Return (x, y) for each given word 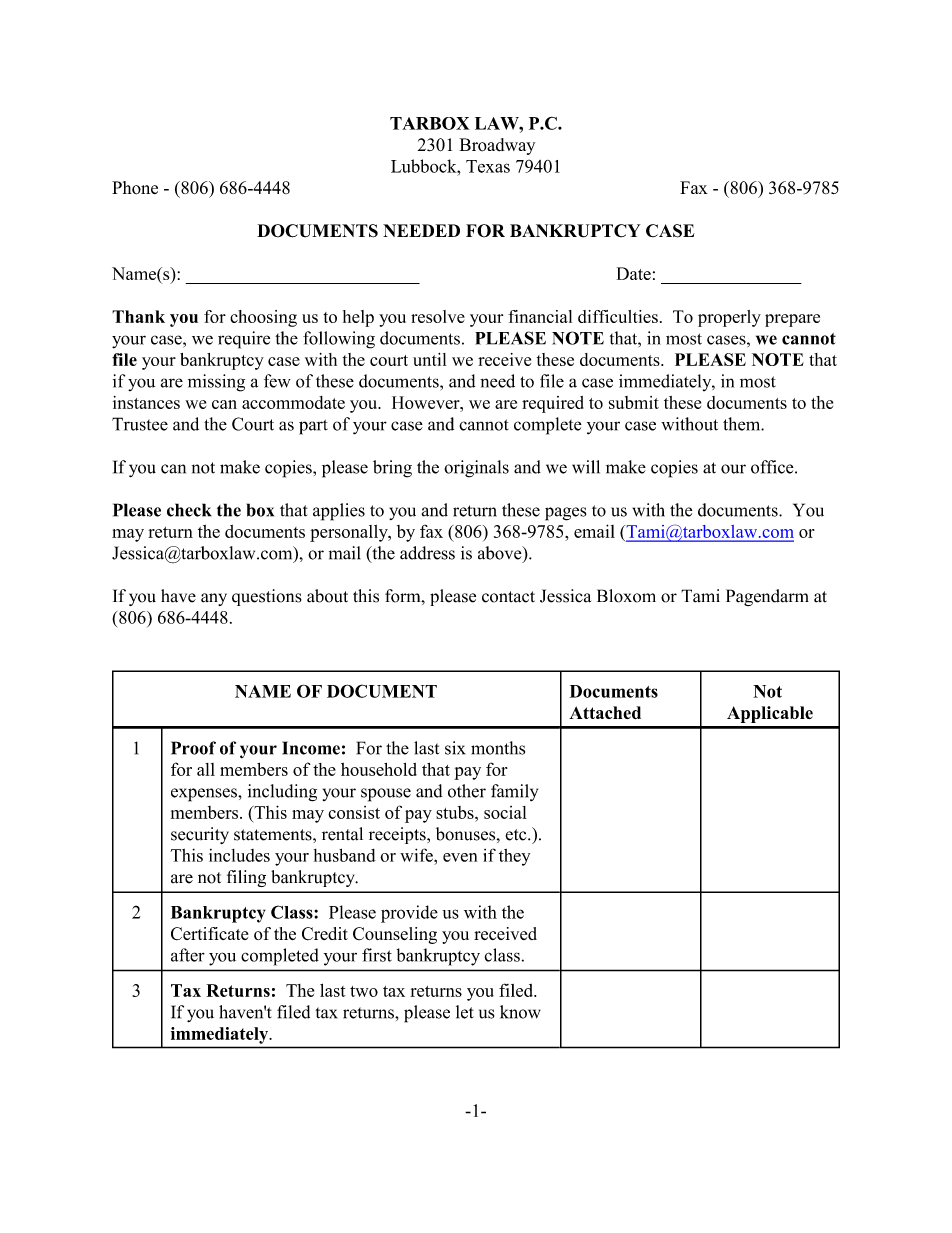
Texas (488, 166)
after (188, 955)
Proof (193, 748)
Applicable (770, 714)
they (514, 857)
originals (476, 469)
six (455, 748)
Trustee (140, 424)
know (520, 1012)
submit (634, 402)
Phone (135, 188)
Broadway (497, 146)
